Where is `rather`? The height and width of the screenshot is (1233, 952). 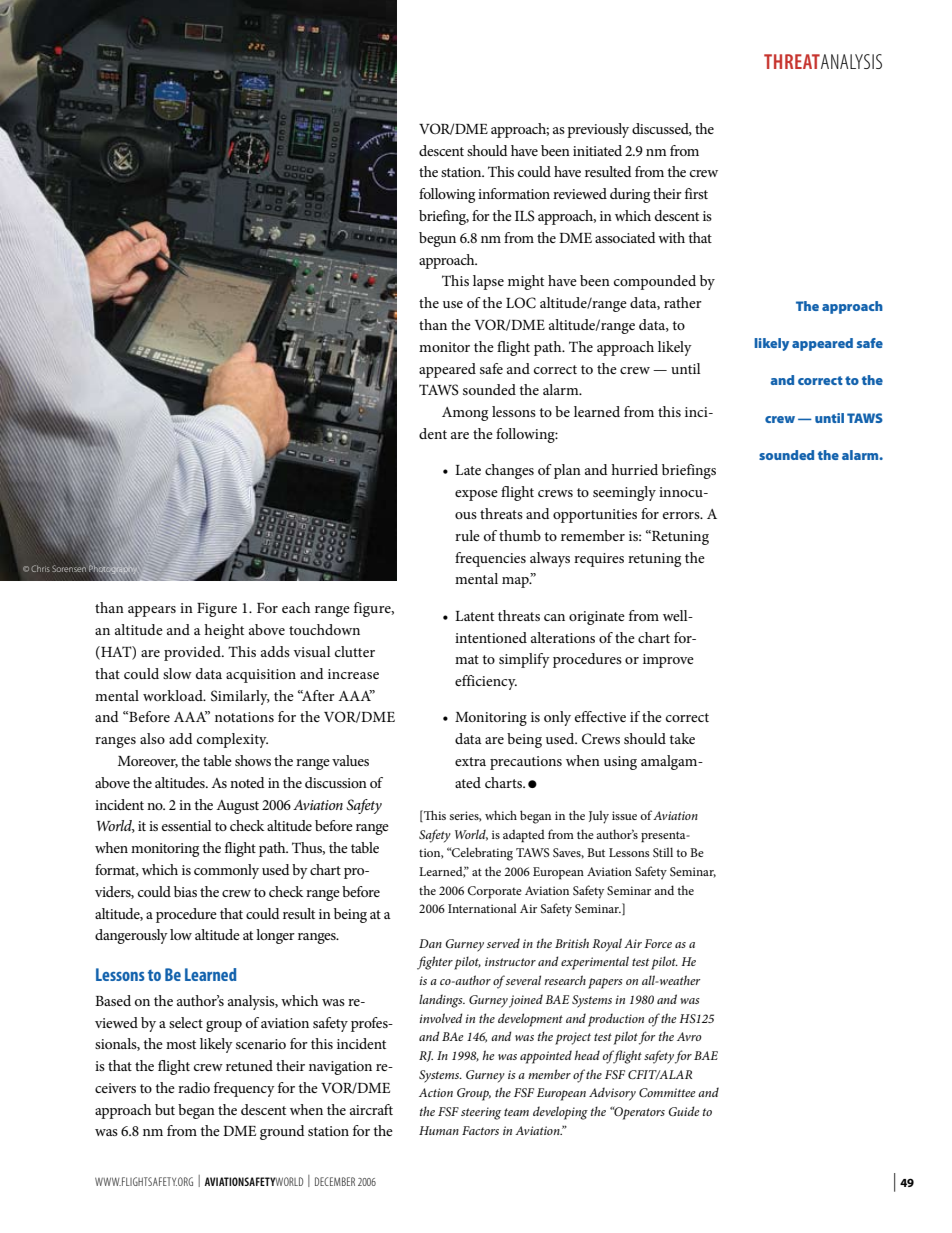 rather is located at coordinates (683, 302).
